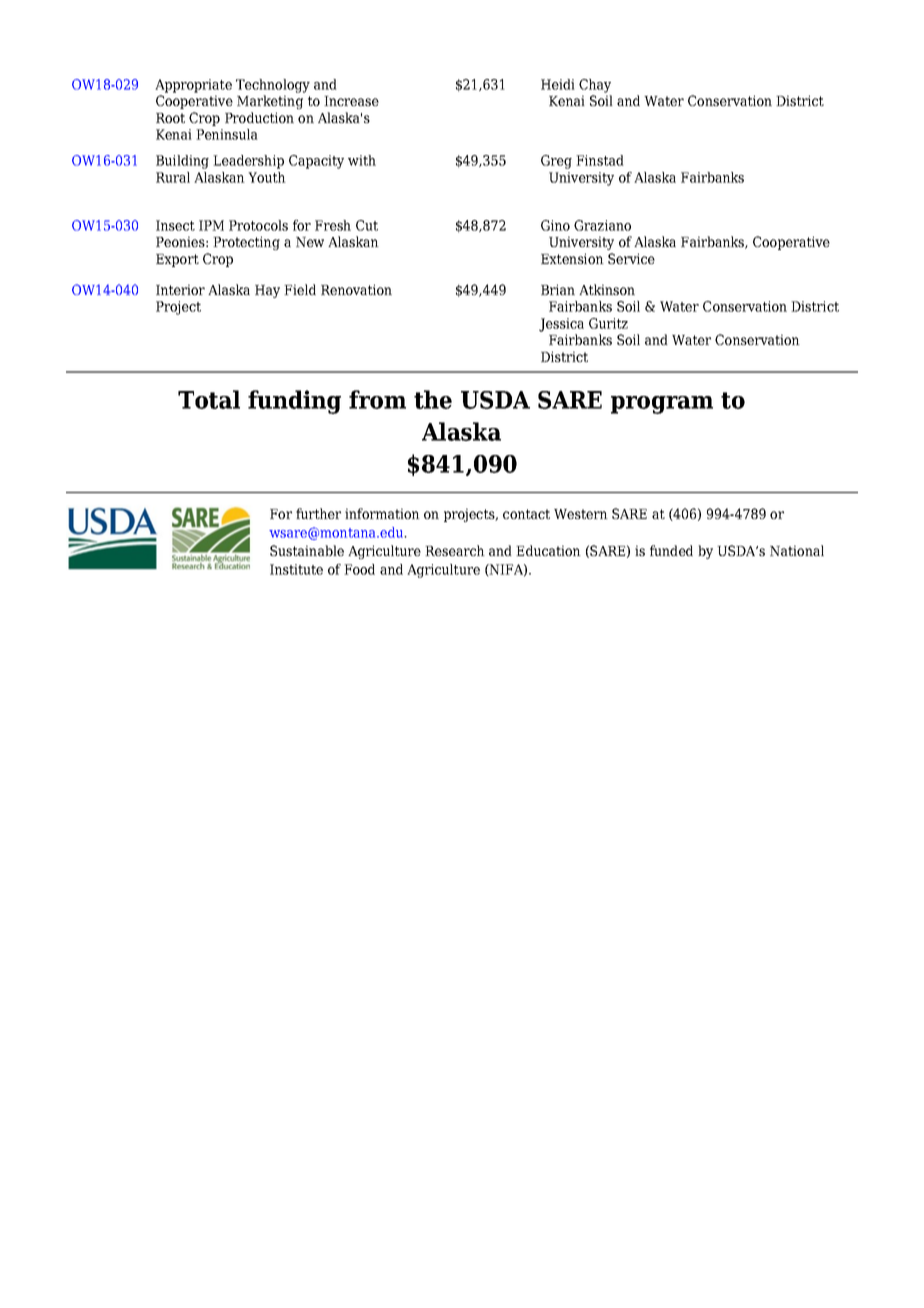  Describe the element at coordinates (300, 289) in the document. I see `Field` at that location.
